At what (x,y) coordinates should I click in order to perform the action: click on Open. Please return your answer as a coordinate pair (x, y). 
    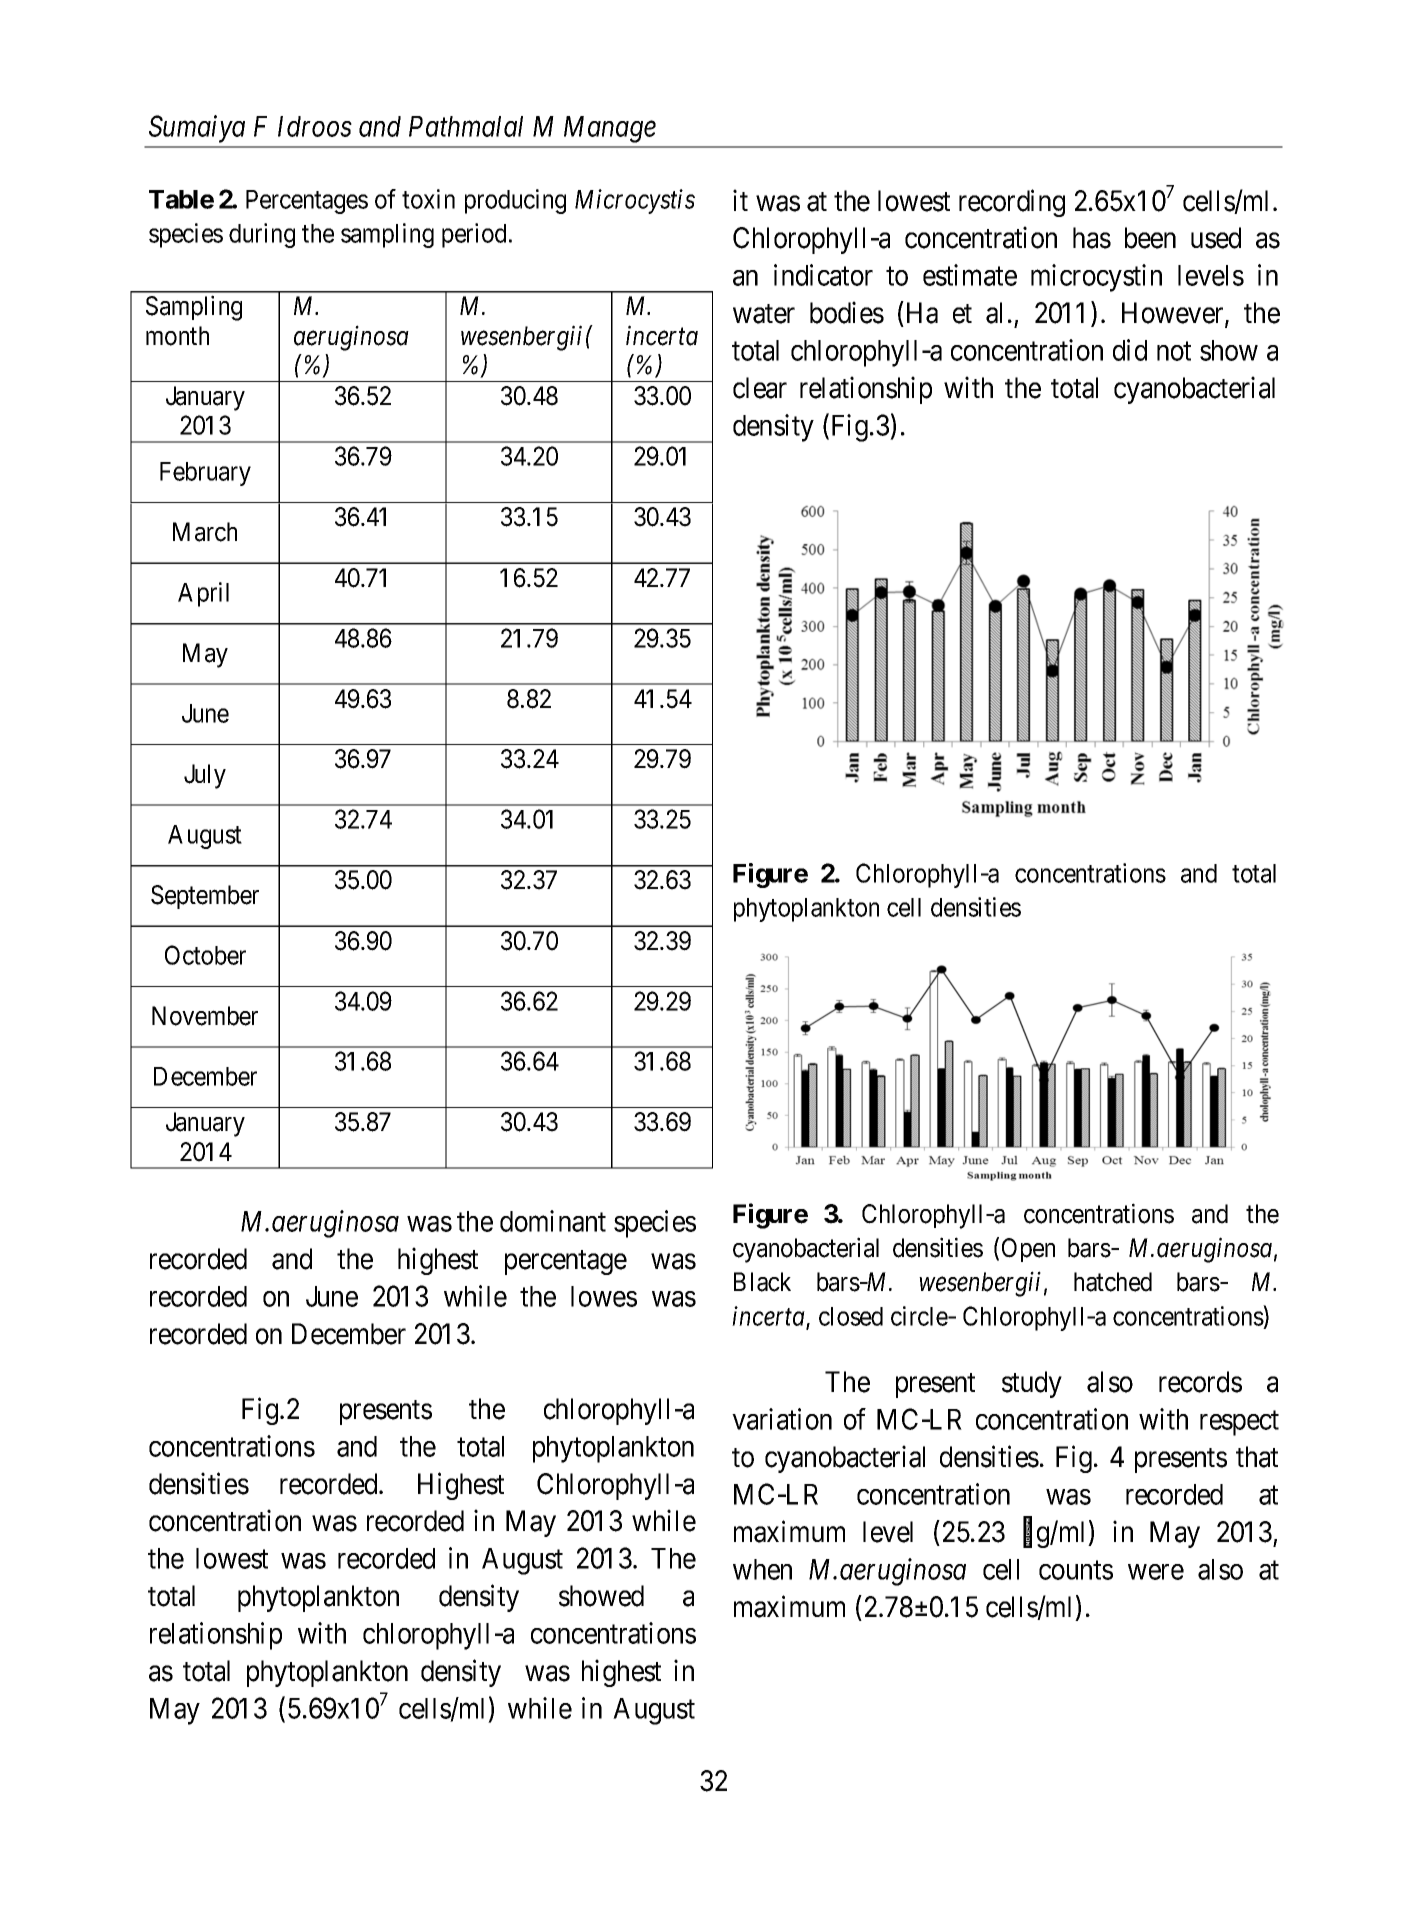
    Looking at the image, I should click on (1028, 1250).
